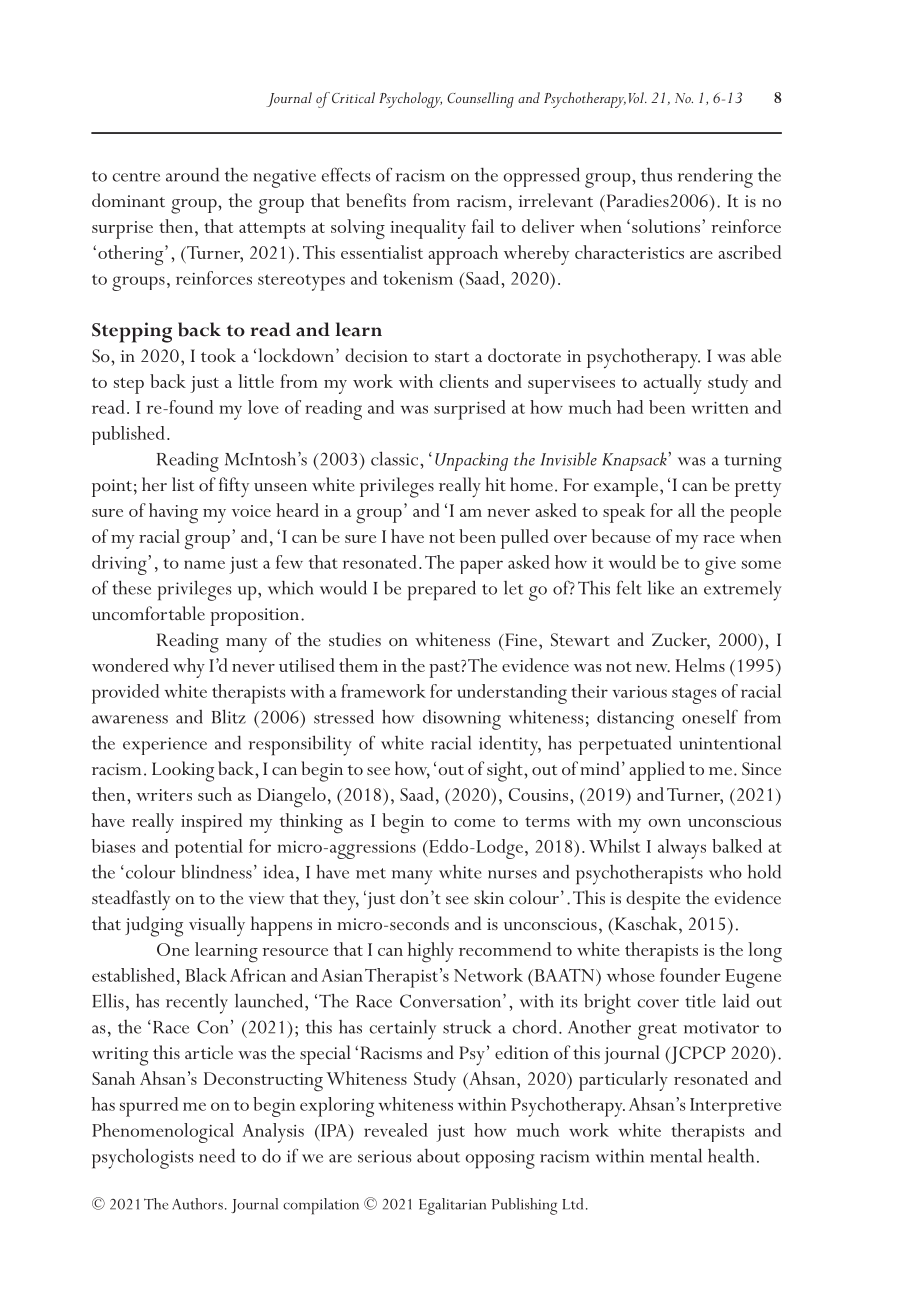 The width and height of the screenshot is (924, 1301). Describe the element at coordinates (700, 665) in the screenshot. I see `Helms` at that location.
